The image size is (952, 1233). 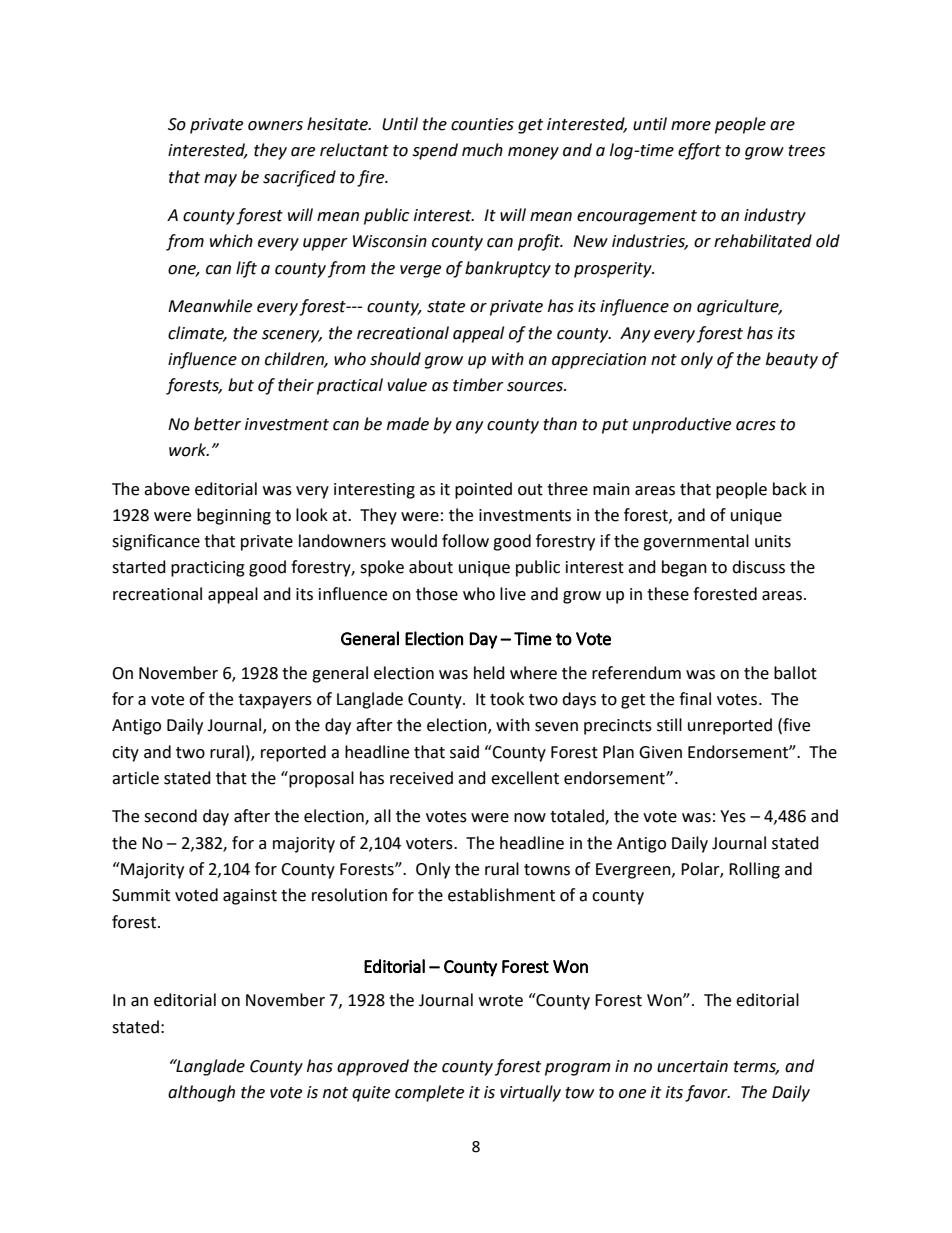 What do you see at coordinates (792, 360) in the document?
I see `beauty` at bounding box center [792, 360].
